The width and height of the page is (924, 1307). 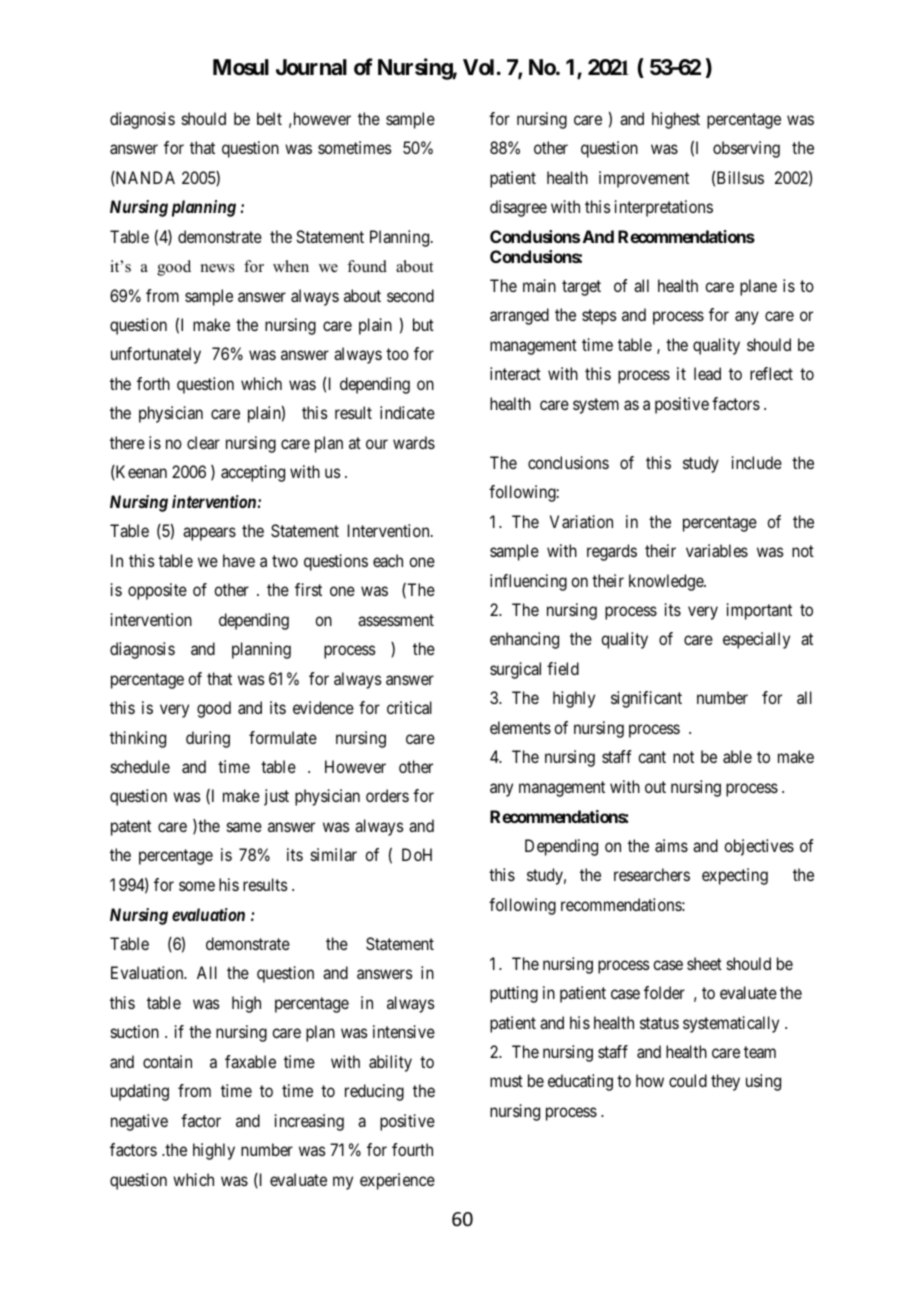 I want to click on Mosul, so click(x=241, y=67).
